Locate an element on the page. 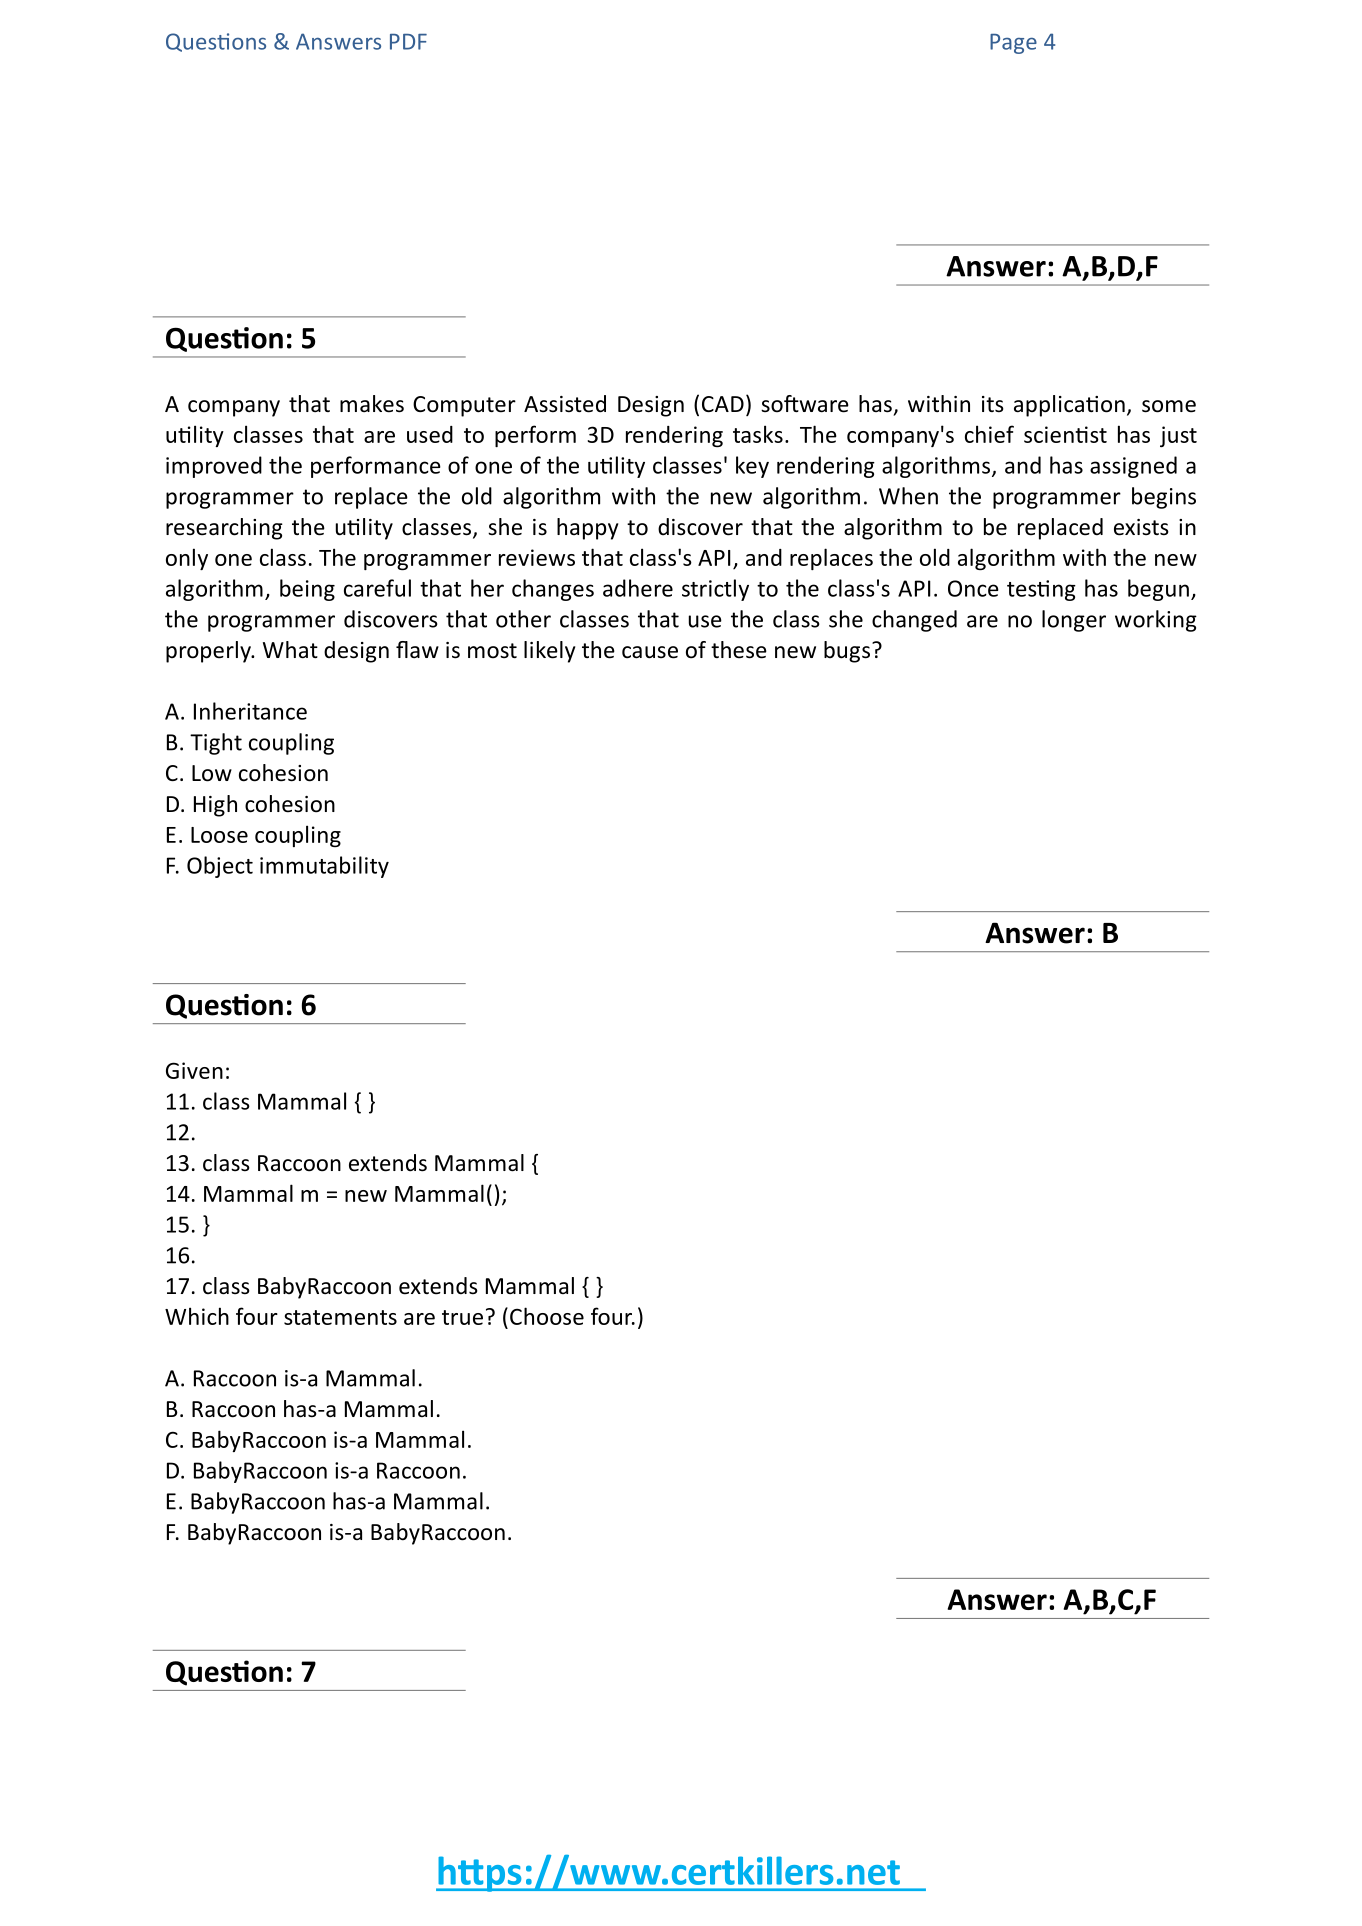 The image size is (1362, 1926). Choose is located at coordinates (547, 1316).
